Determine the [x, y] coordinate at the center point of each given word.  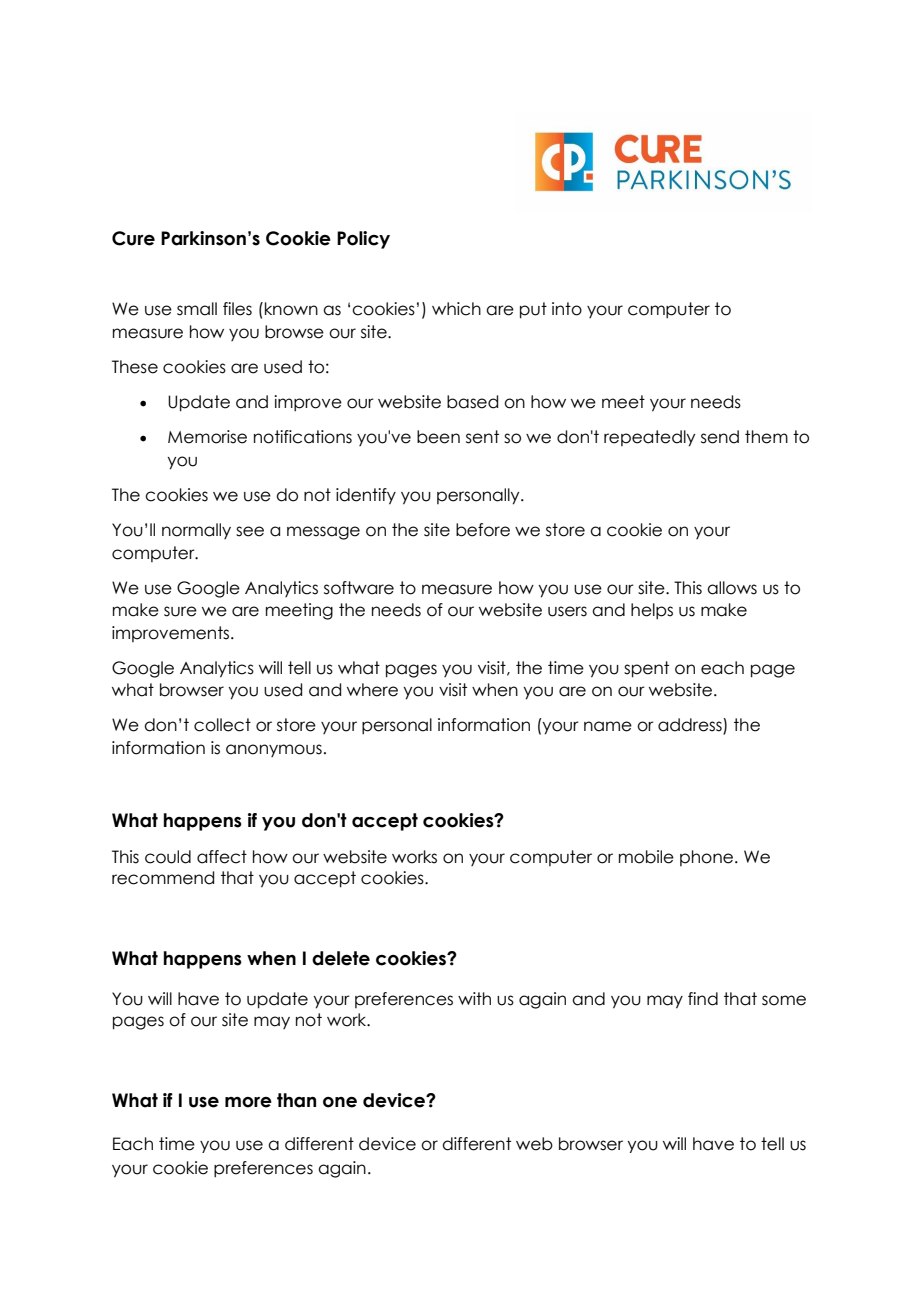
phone [708, 858]
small [197, 309]
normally [196, 531]
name [608, 726]
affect [222, 857]
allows [732, 588]
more [248, 1102]
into [567, 309]
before [483, 530]
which [456, 309]
